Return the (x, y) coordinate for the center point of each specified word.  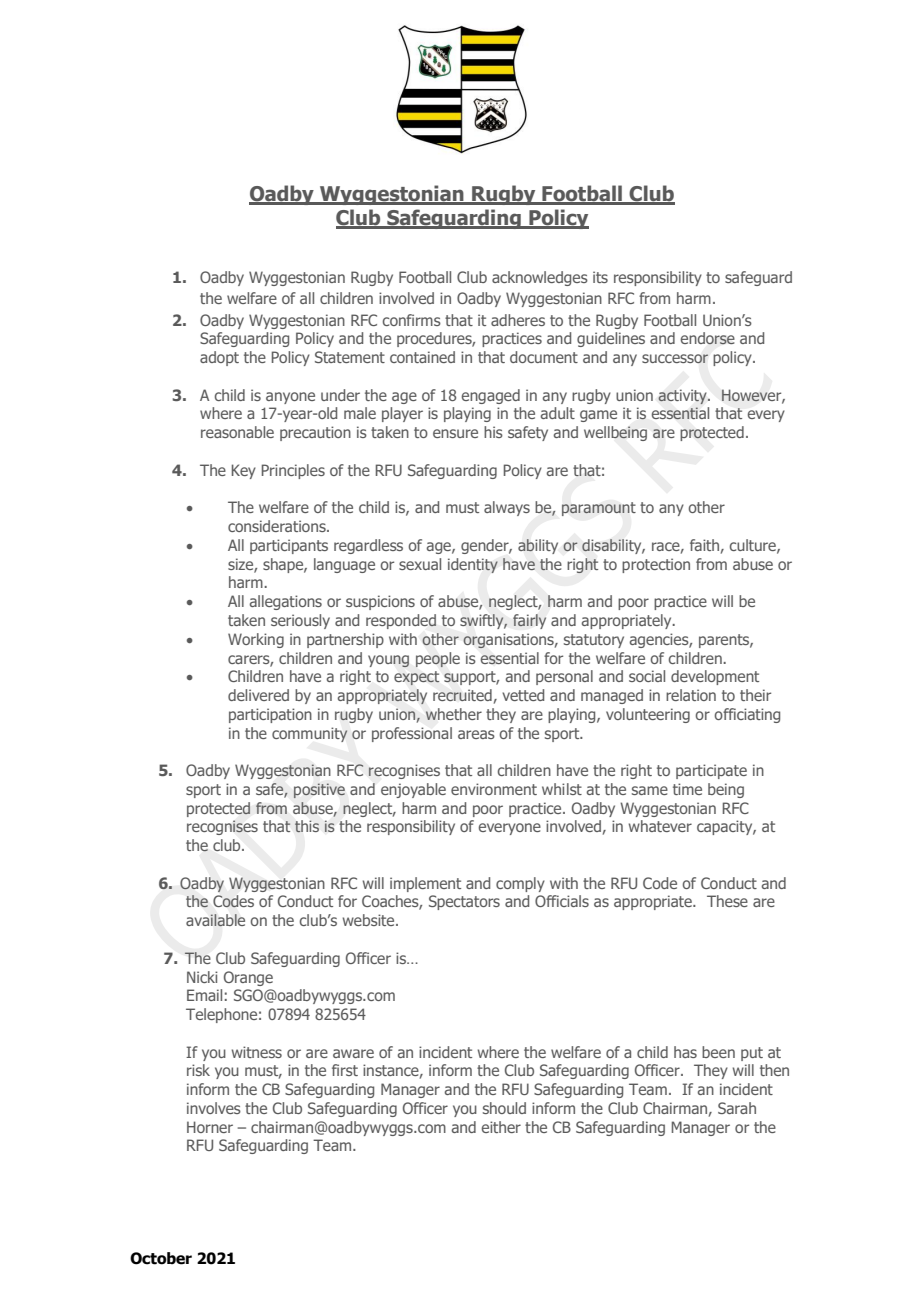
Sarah (737, 1108)
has (685, 1052)
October (161, 1258)
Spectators (464, 902)
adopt (219, 358)
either (501, 1127)
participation (270, 715)
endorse (708, 338)
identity (473, 565)
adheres (518, 320)
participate (711, 771)
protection (656, 565)
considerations (278, 526)
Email (204, 995)
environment (494, 789)
